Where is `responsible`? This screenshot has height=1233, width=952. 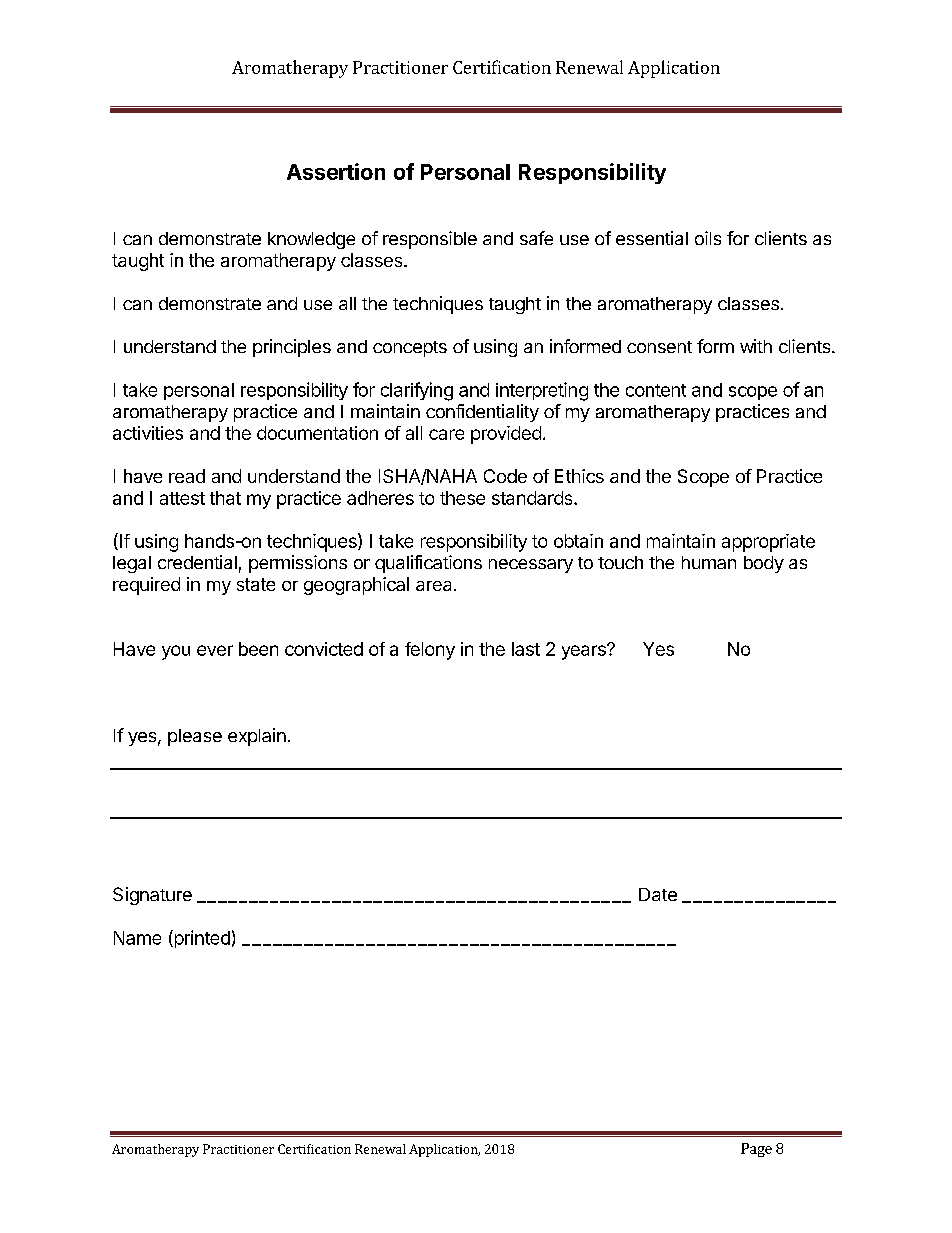
responsible is located at coordinates (430, 240).
